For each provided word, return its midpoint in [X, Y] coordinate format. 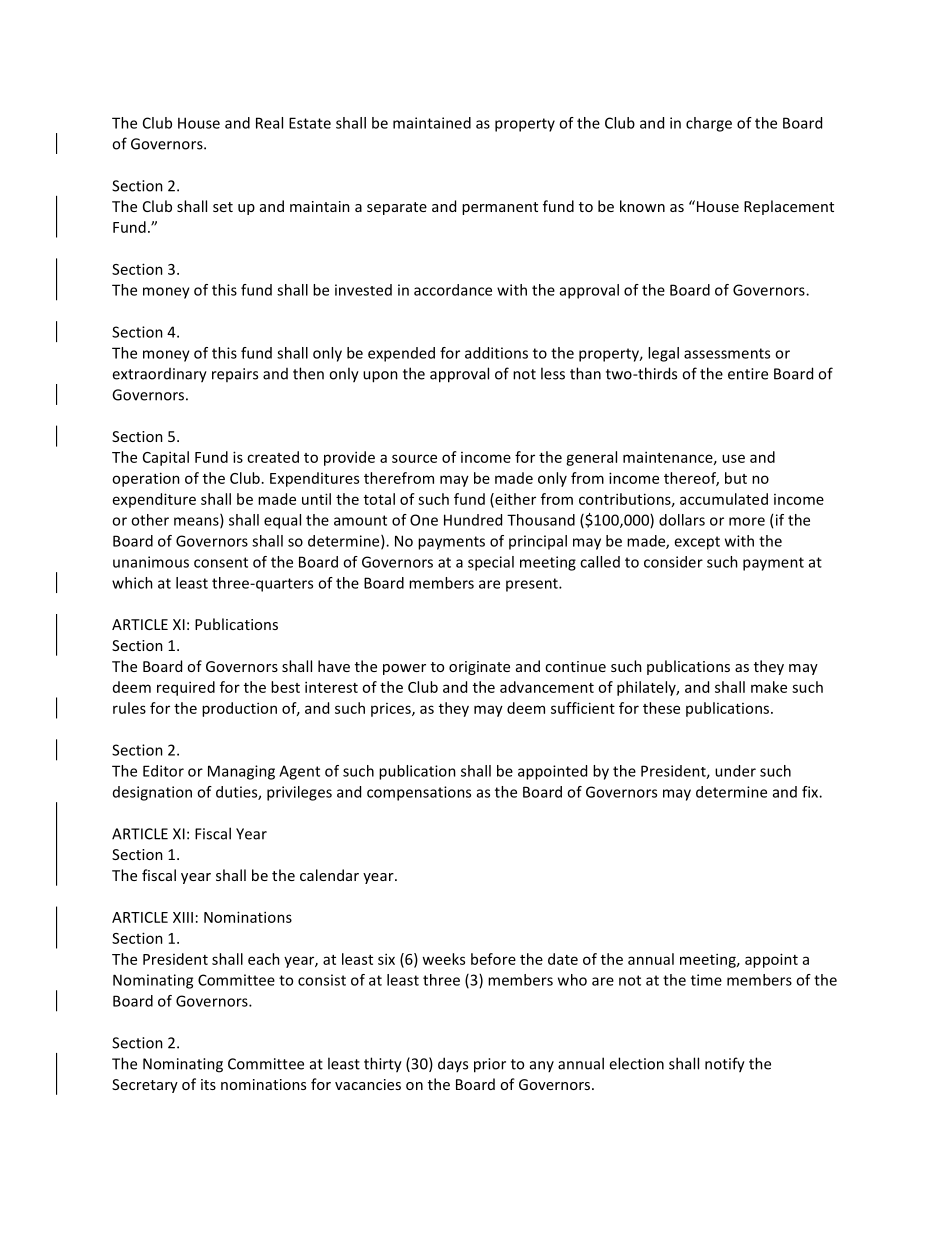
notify [725, 1065]
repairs [235, 375]
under [735, 771]
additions [496, 353]
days [453, 1064]
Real [269, 123]
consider [673, 562]
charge [709, 124]
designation [152, 793]
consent [221, 562]
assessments [727, 353]
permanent [500, 208]
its [208, 1084]
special [491, 563]
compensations [419, 793]
